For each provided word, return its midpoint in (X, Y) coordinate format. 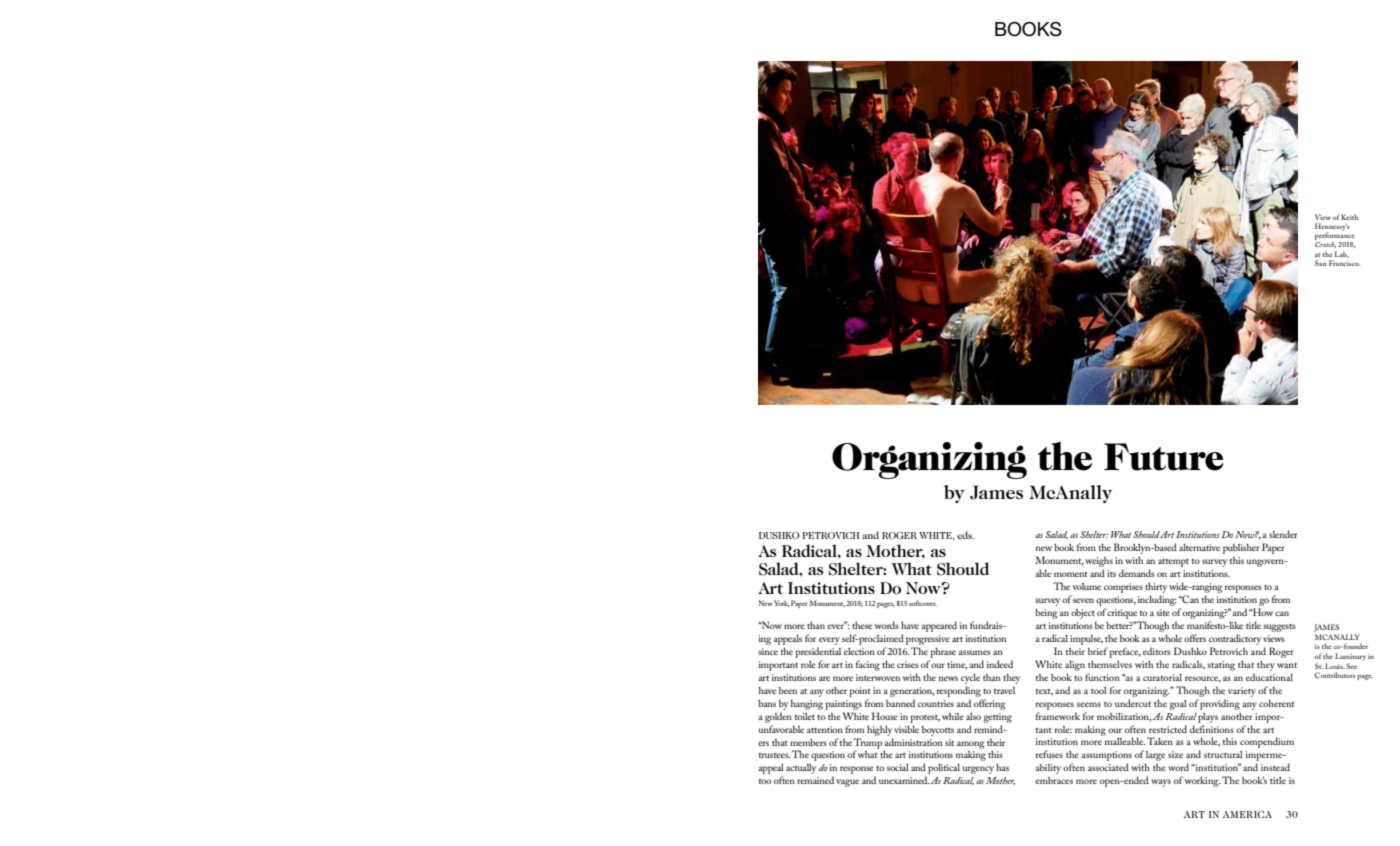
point (860, 692)
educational (1269, 677)
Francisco (1344, 263)
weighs (1099, 562)
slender (1283, 534)
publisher (1241, 549)
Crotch (1325, 245)
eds (966, 535)
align (1075, 666)
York (781, 603)
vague (847, 783)
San (1321, 263)
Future (1164, 457)
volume (1087, 586)
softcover (923, 603)
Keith (1349, 217)
